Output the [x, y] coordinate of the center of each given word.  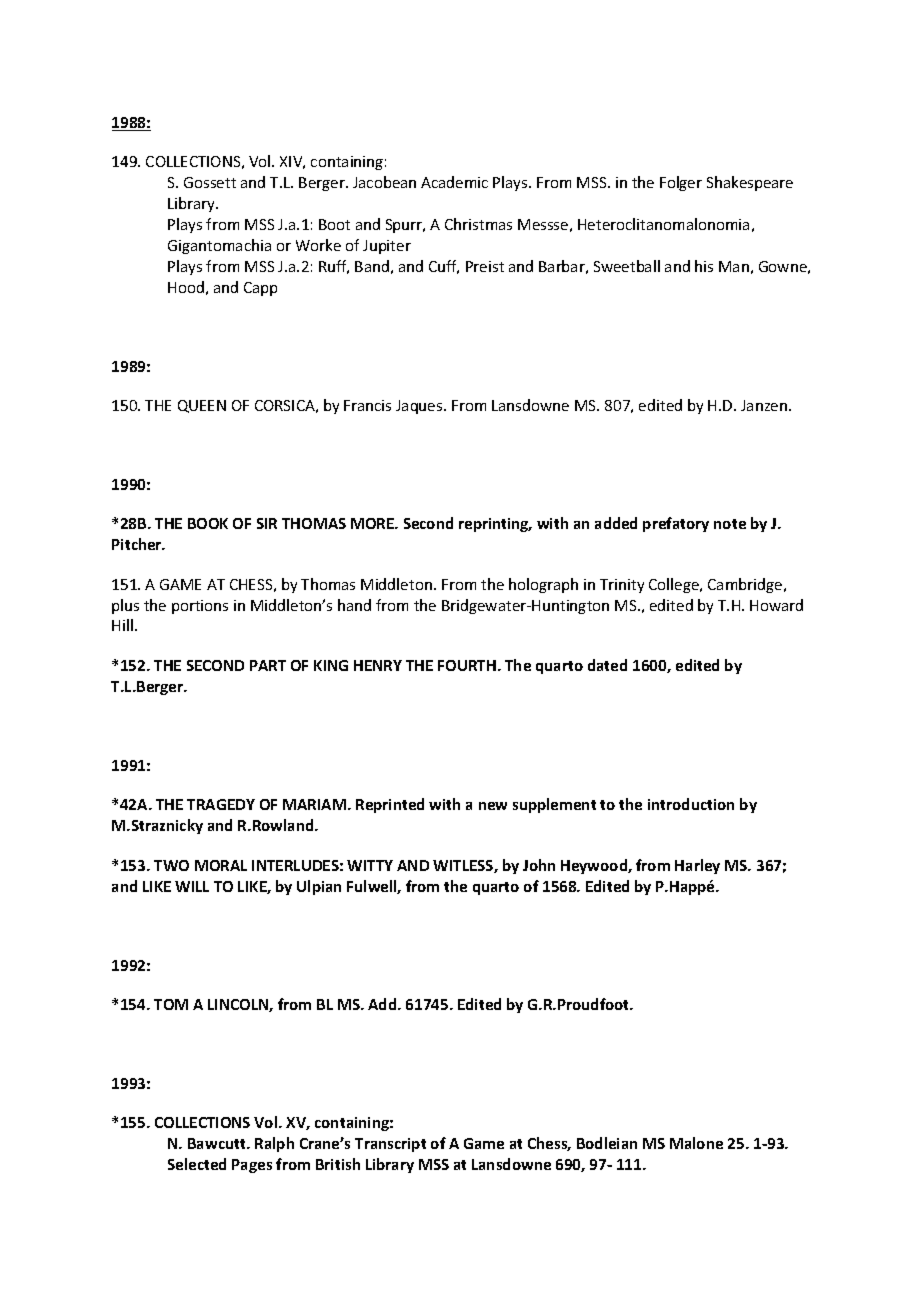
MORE [373, 523]
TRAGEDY [221, 804]
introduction [691, 804]
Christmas [478, 224]
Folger [681, 183]
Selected [197, 1164]
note [730, 524]
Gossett [210, 182]
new [493, 806]
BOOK [208, 523]
